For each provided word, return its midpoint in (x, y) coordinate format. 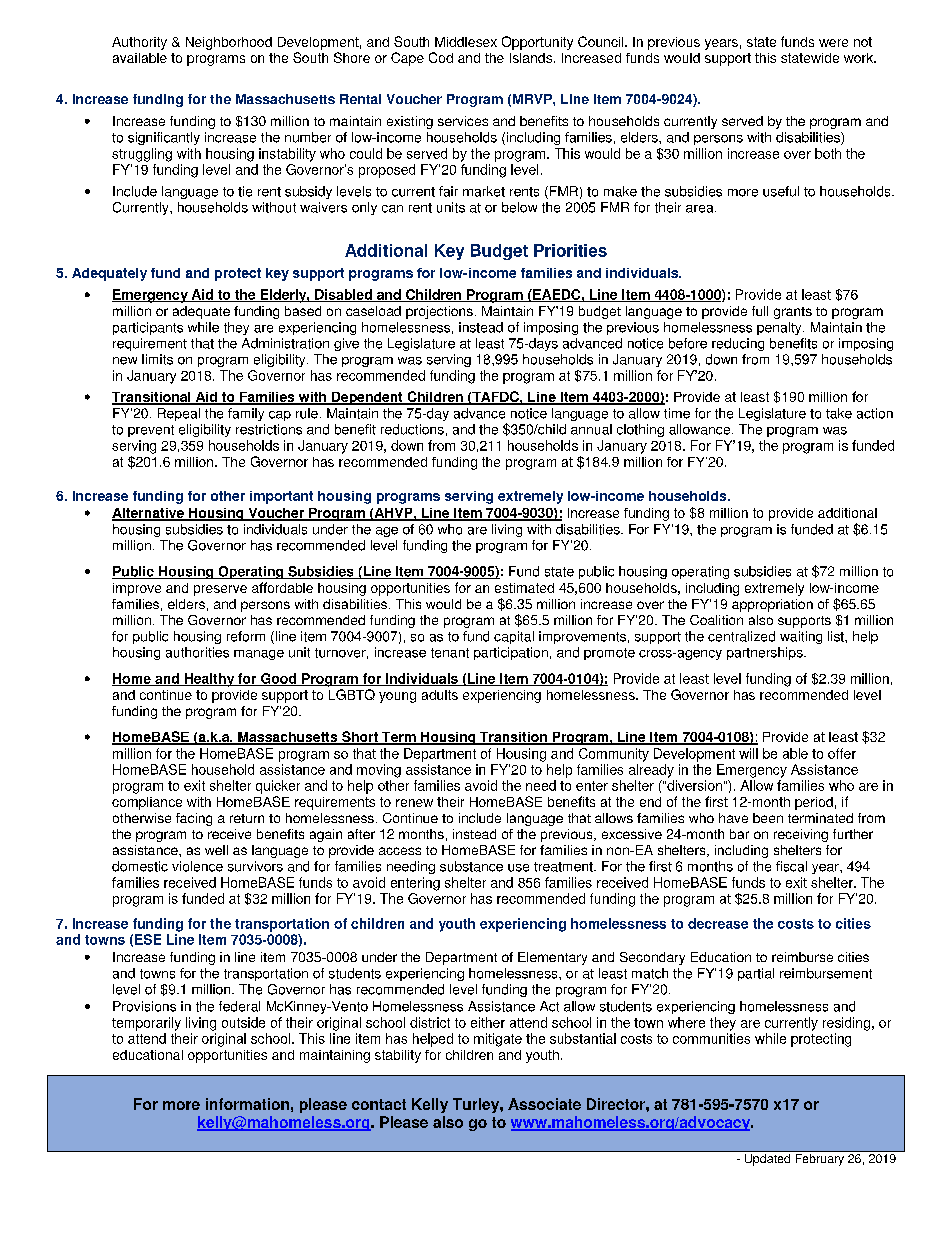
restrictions (269, 429)
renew (414, 803)
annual (591, 429)
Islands (532, 58)
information (247, 1104)
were (833, 43)
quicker (278, 787)
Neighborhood (229, 43)
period (814, 803)
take (839, 413)
